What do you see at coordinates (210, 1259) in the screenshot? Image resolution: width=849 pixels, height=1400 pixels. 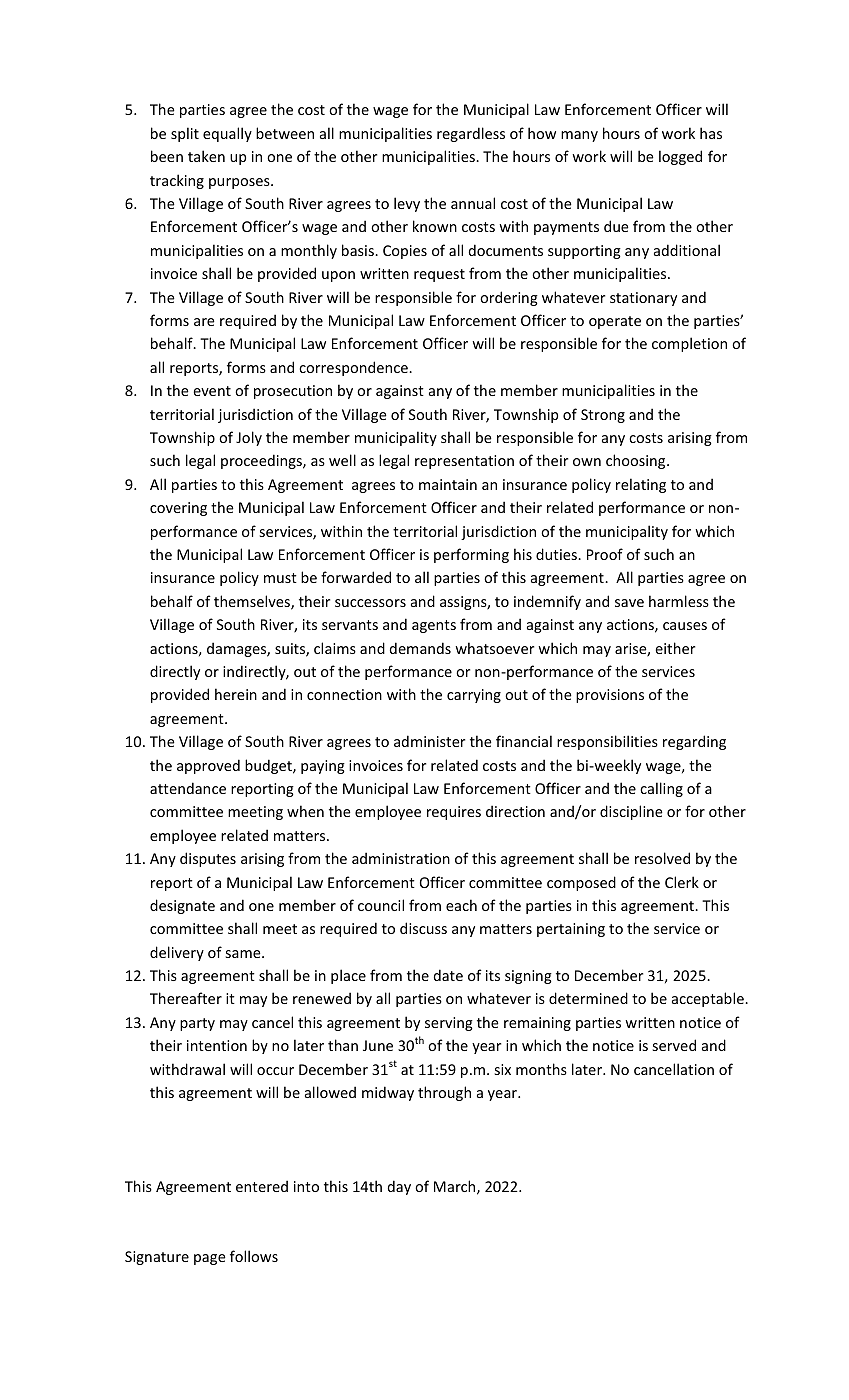 I see `page` at bounding box center [210, 1259].
